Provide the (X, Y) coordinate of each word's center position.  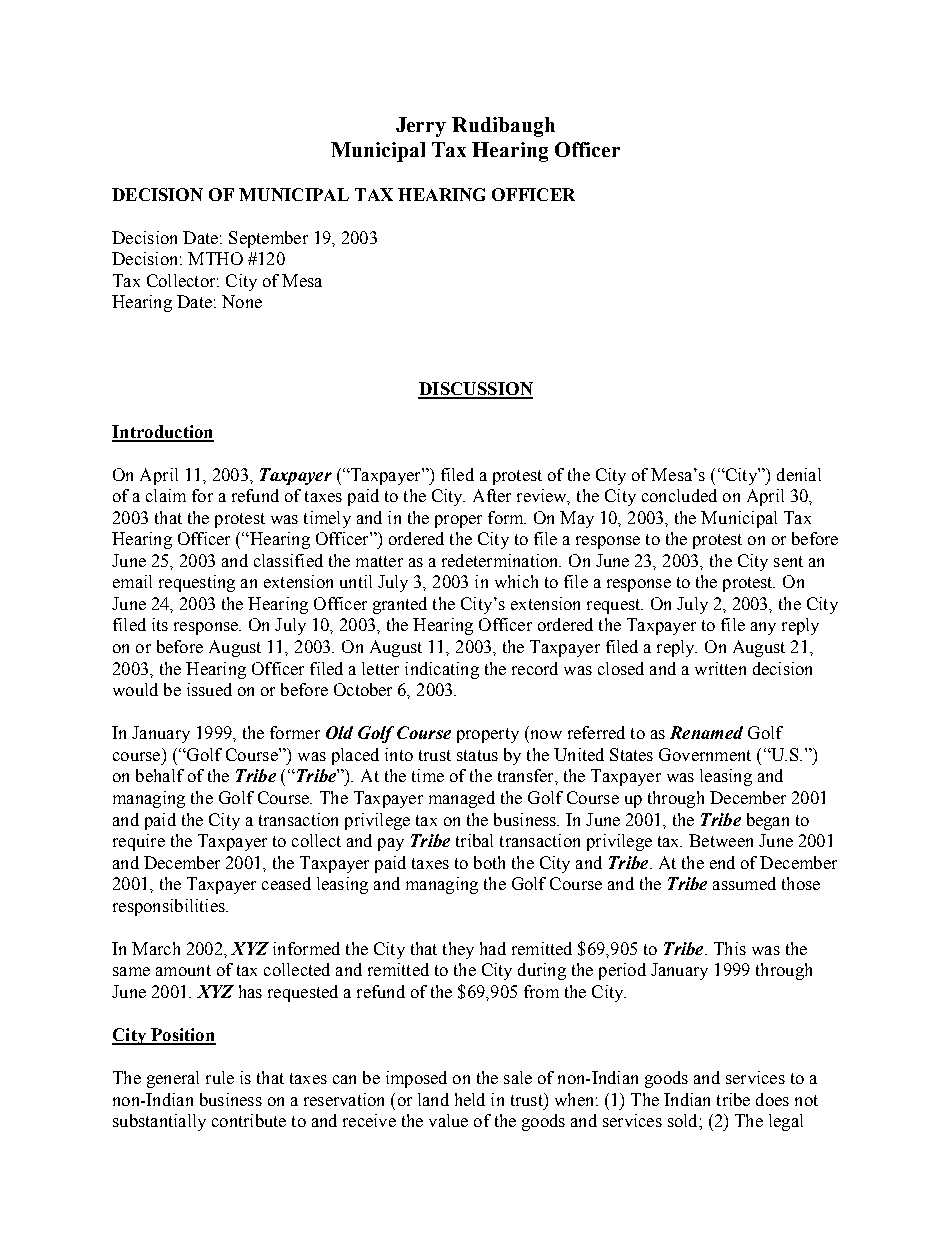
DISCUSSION (475, 390)
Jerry (421, 127)
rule (220, 1077)
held (470, 1099)
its (160, 624)
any (763, 628)
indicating (442, 670)
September (268, 239)
